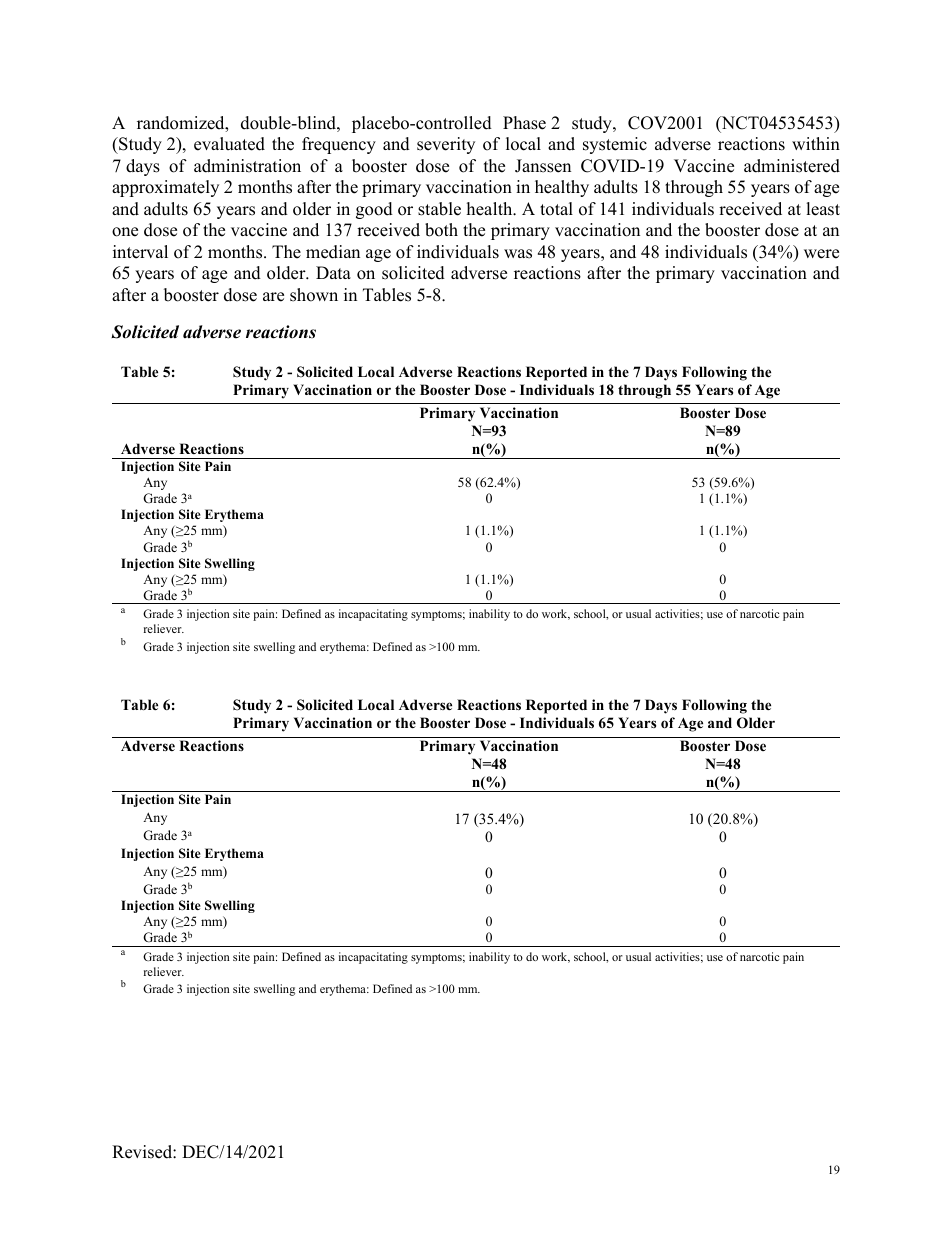  I want to click on evaluated, so click(229, 144).
